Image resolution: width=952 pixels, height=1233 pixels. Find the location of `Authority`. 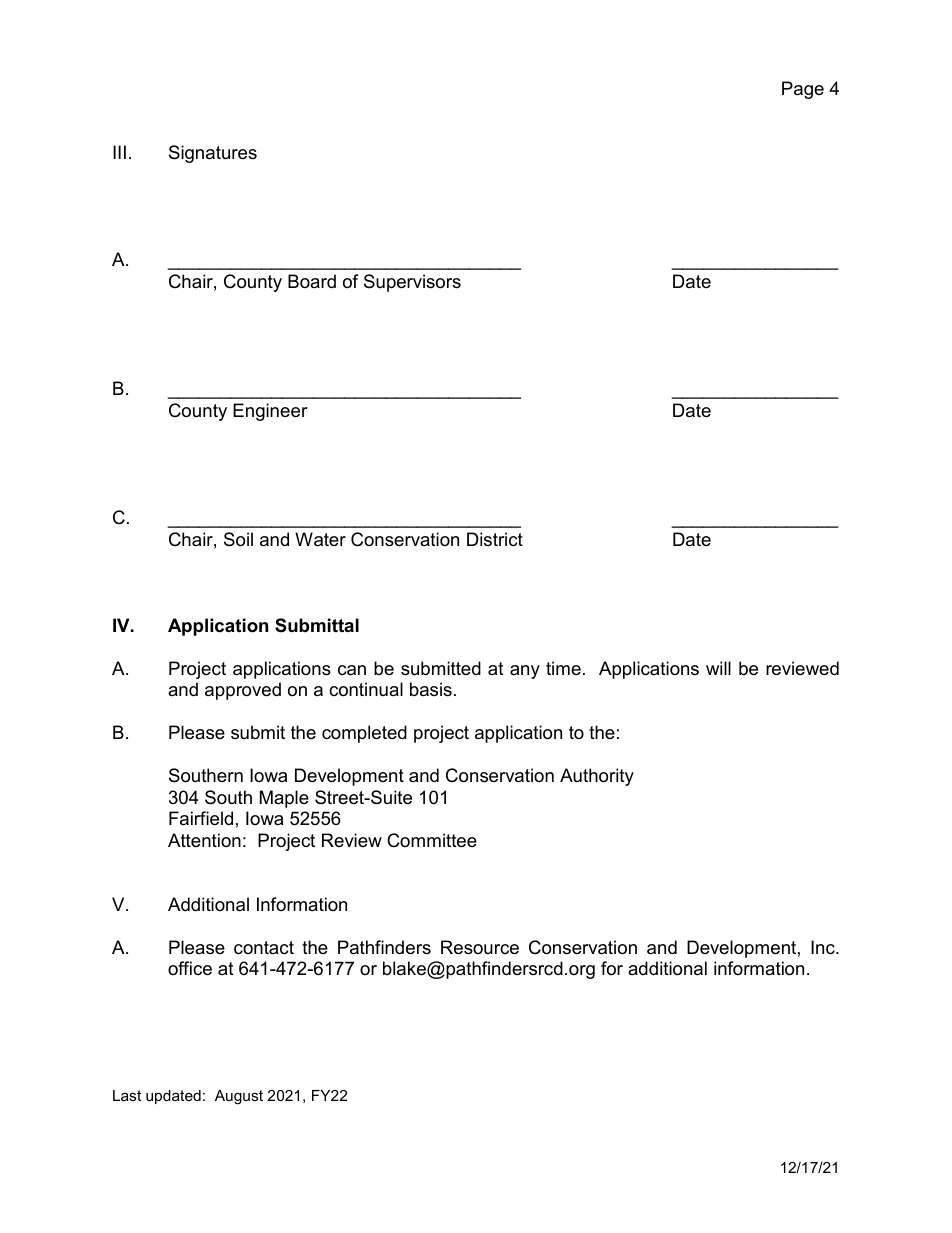

Authority is located at coordinates (597, 777).
